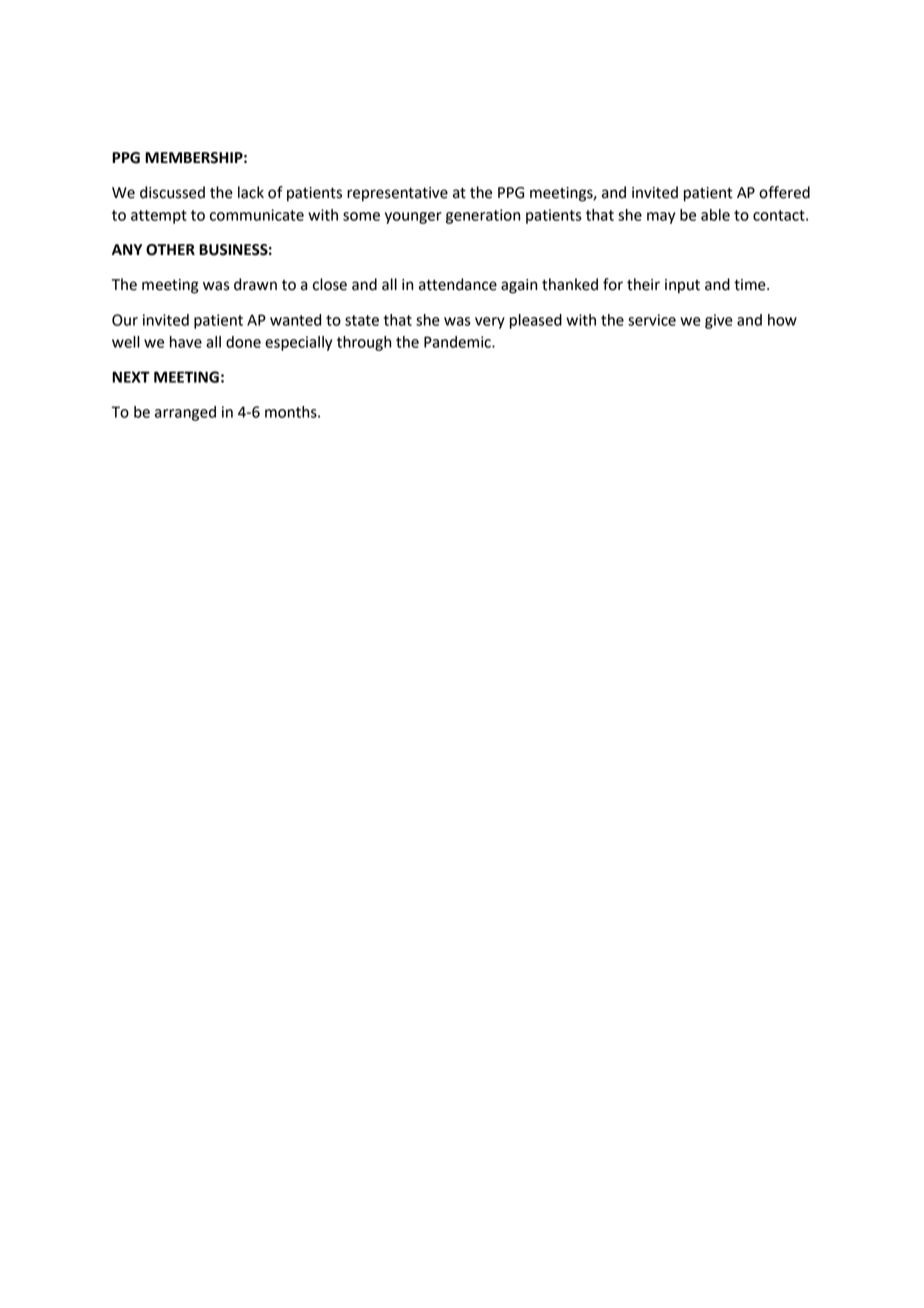  I want to click on give, so click(719, 321).
